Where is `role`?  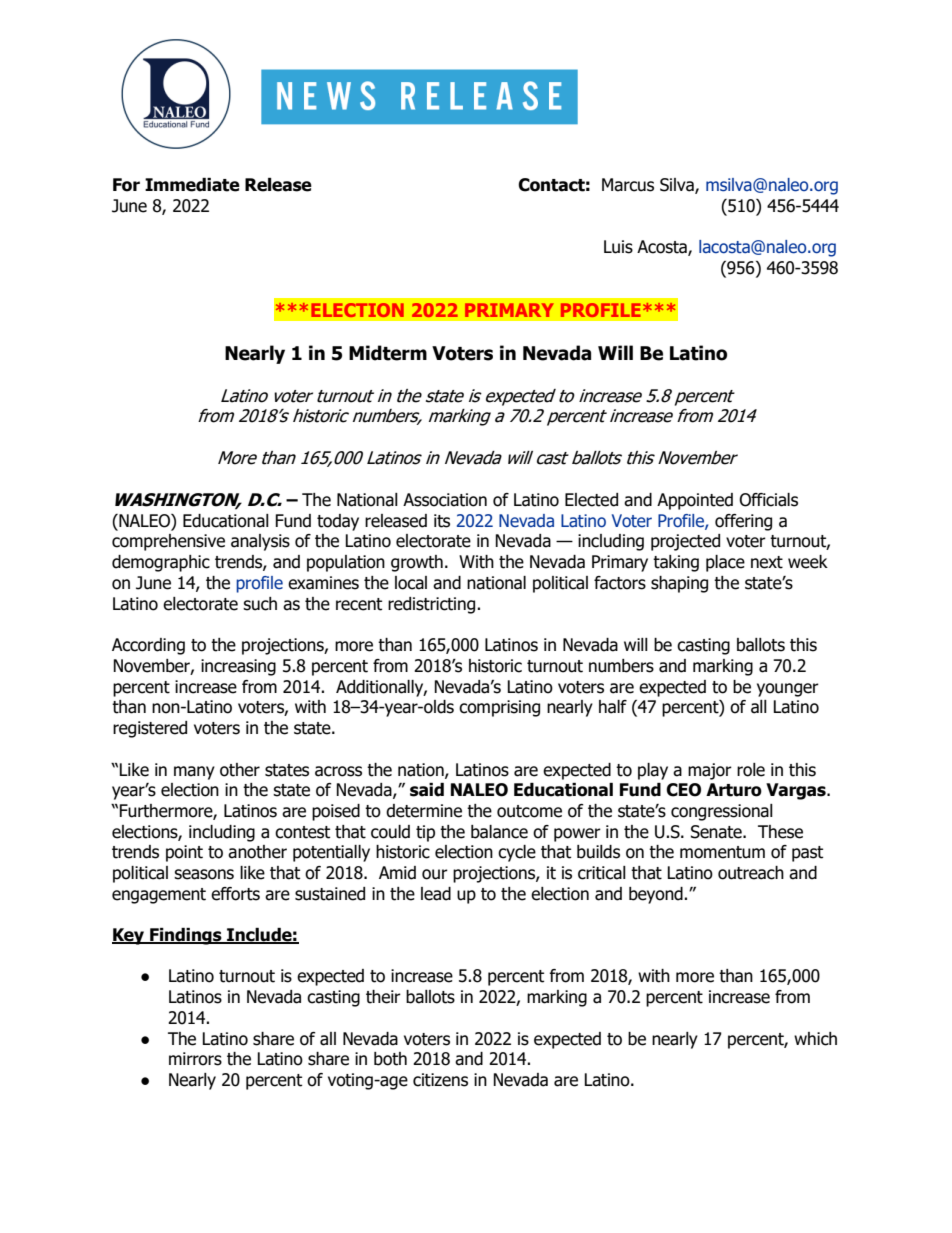 role is located at coordinates (751, 770).
